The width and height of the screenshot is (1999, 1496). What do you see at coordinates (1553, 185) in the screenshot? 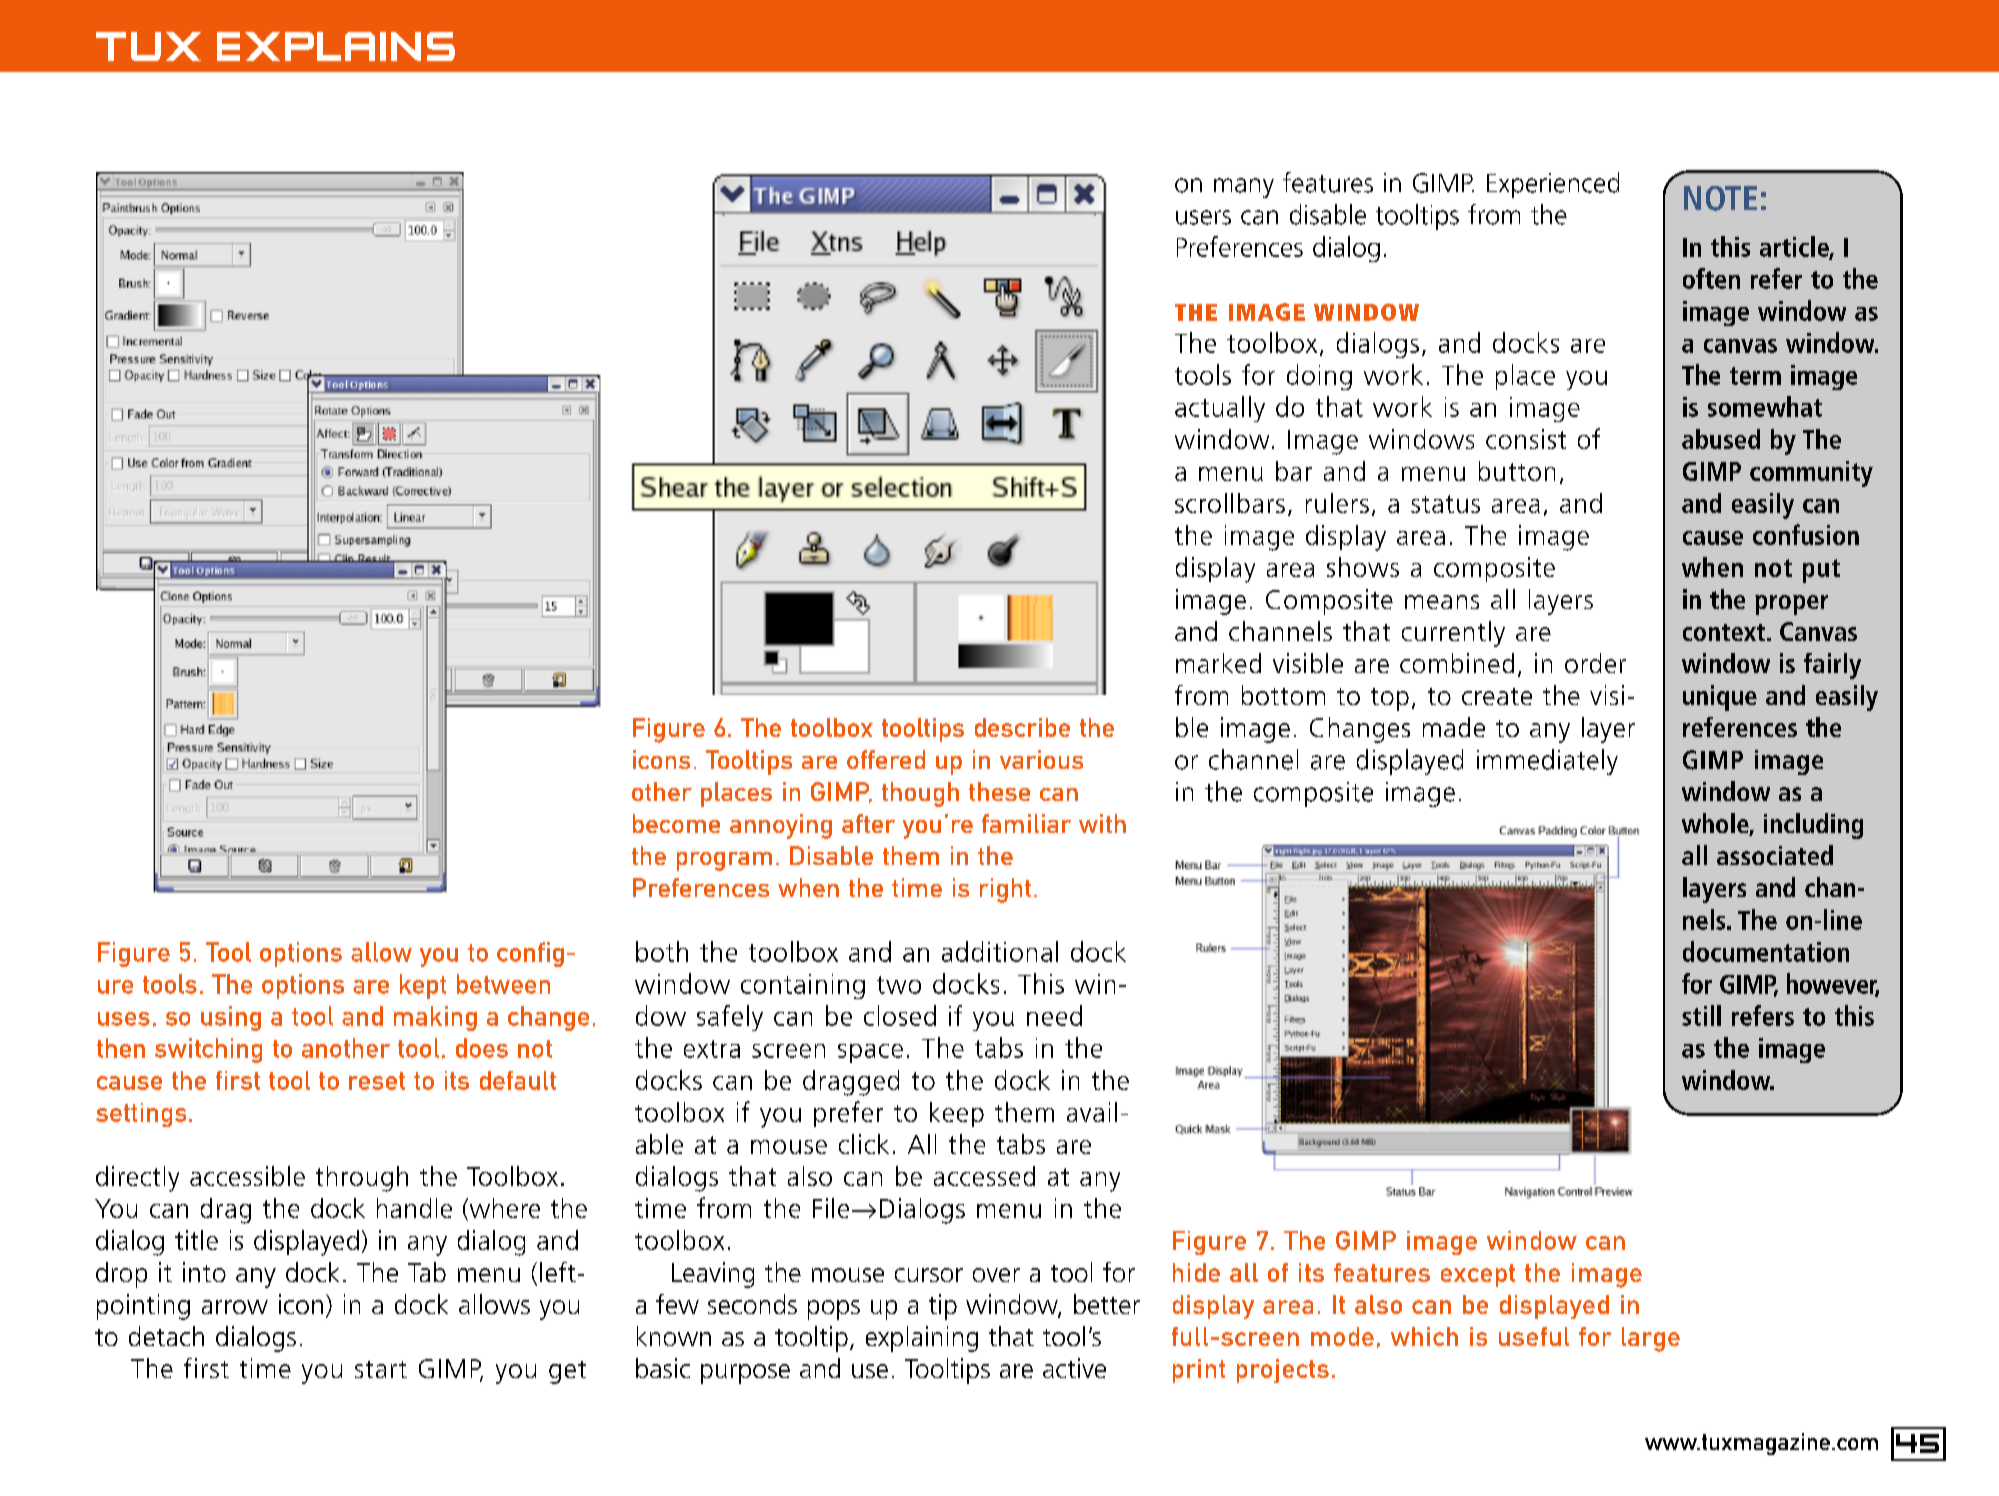
I see `Experienced` at bounding box center [1553, 185].
